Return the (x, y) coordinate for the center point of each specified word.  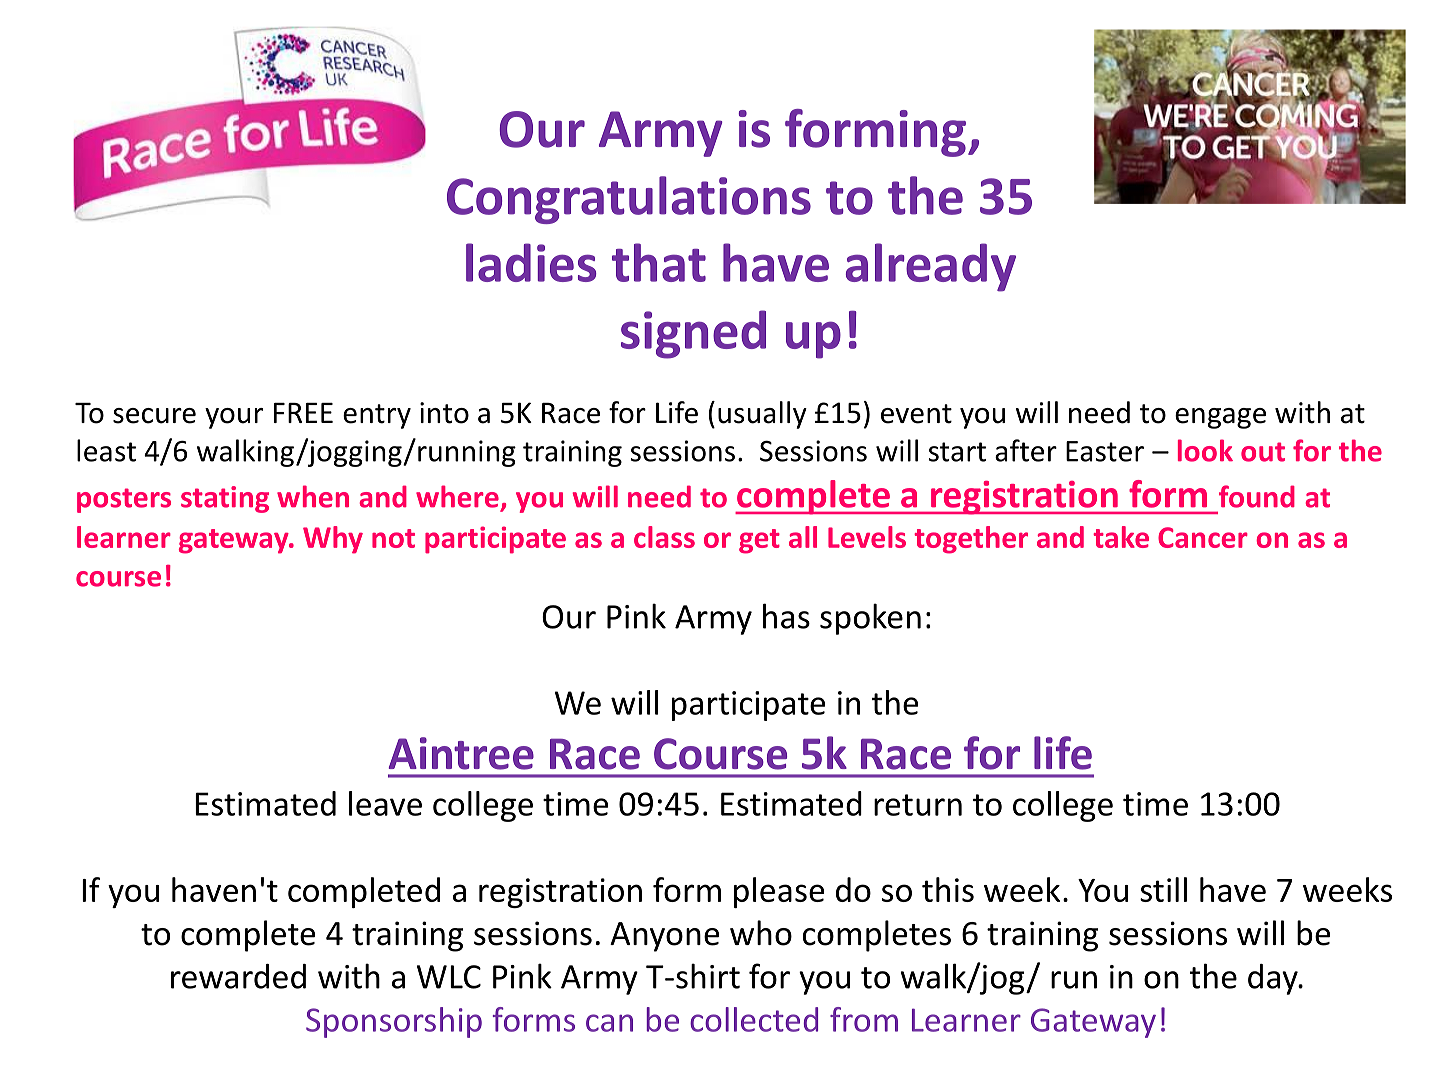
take (1121, 537)
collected (754, 1019)
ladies (531, 262)
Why (333, 540)
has (786, 616)
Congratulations (629, 200)
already (931, 267)
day (1274, 979)
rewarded (238, 976)
